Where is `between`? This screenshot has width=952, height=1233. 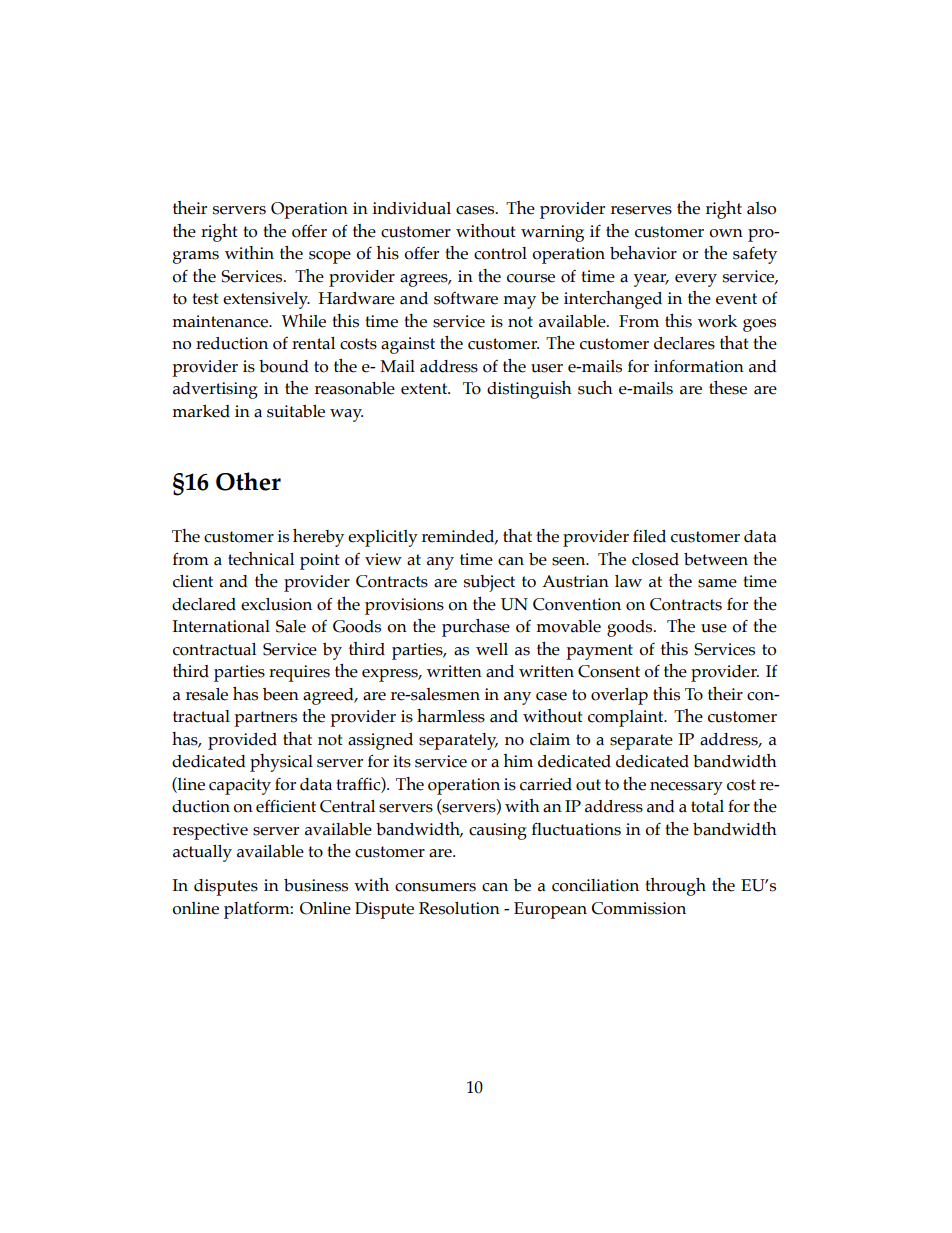
between is located at coordinates (716, 559).
